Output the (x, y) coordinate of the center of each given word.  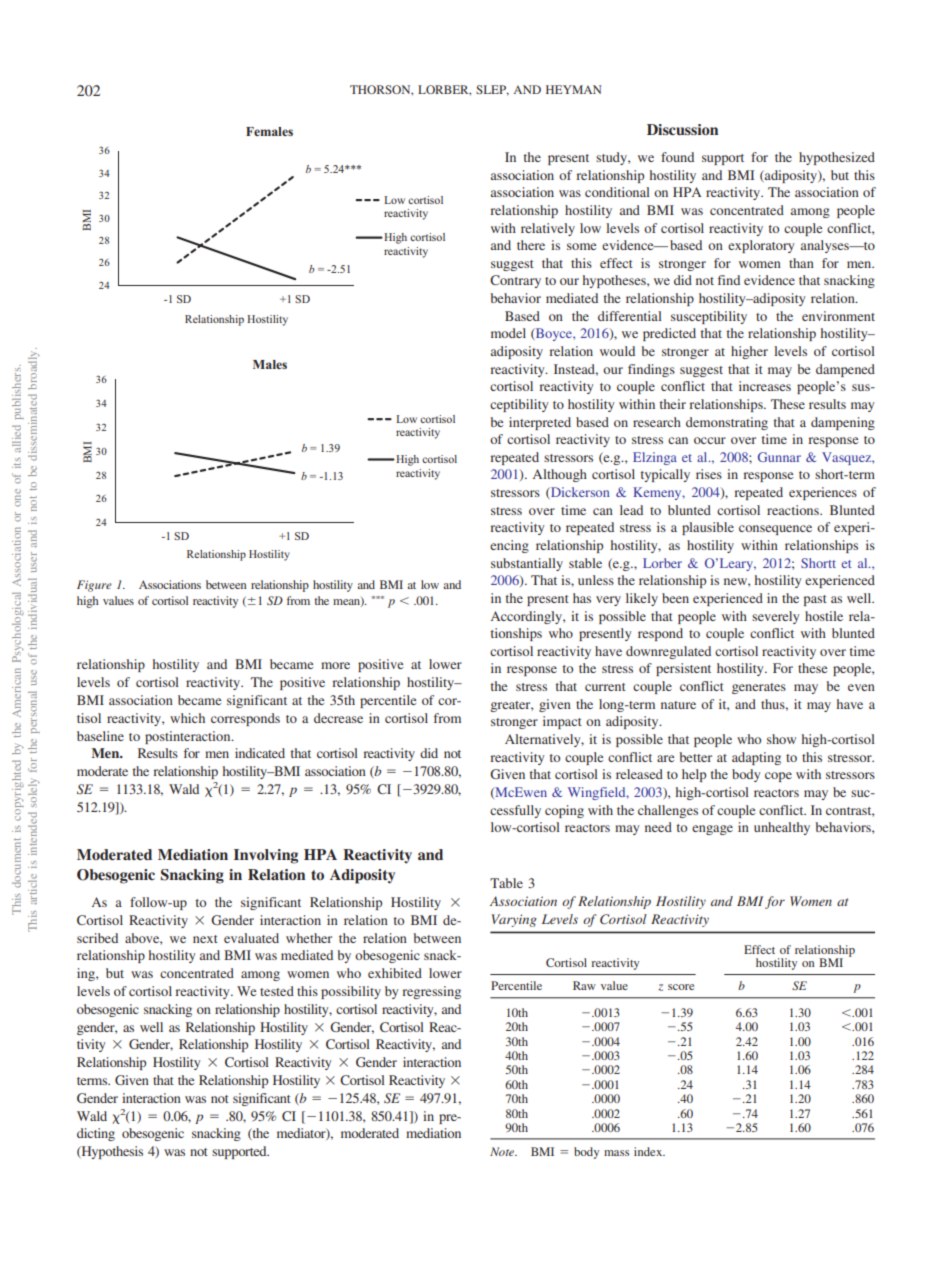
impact (562, 722)
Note (503, 1151)
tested (277, 991)
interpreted (540, 423)
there (531, 245)
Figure (94, 586)
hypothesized (837, 158)
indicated (260, 753)
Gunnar (779, 457)
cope (778, 777)
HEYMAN (574, 89)
